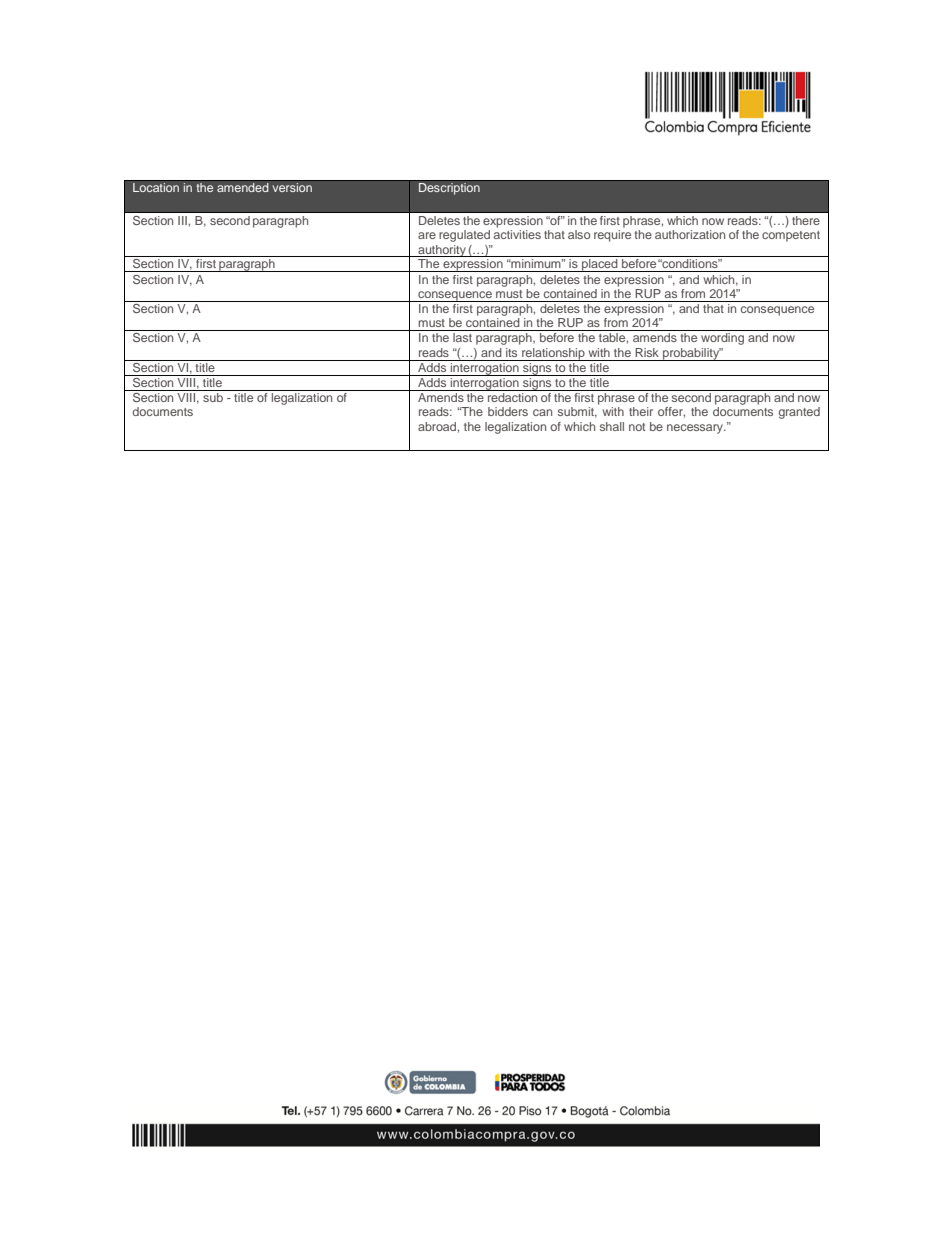 The height and width of the image is (1233, 952). Describe the element at coordinates (690, 234) in the image. I see `authorization` at that location.
